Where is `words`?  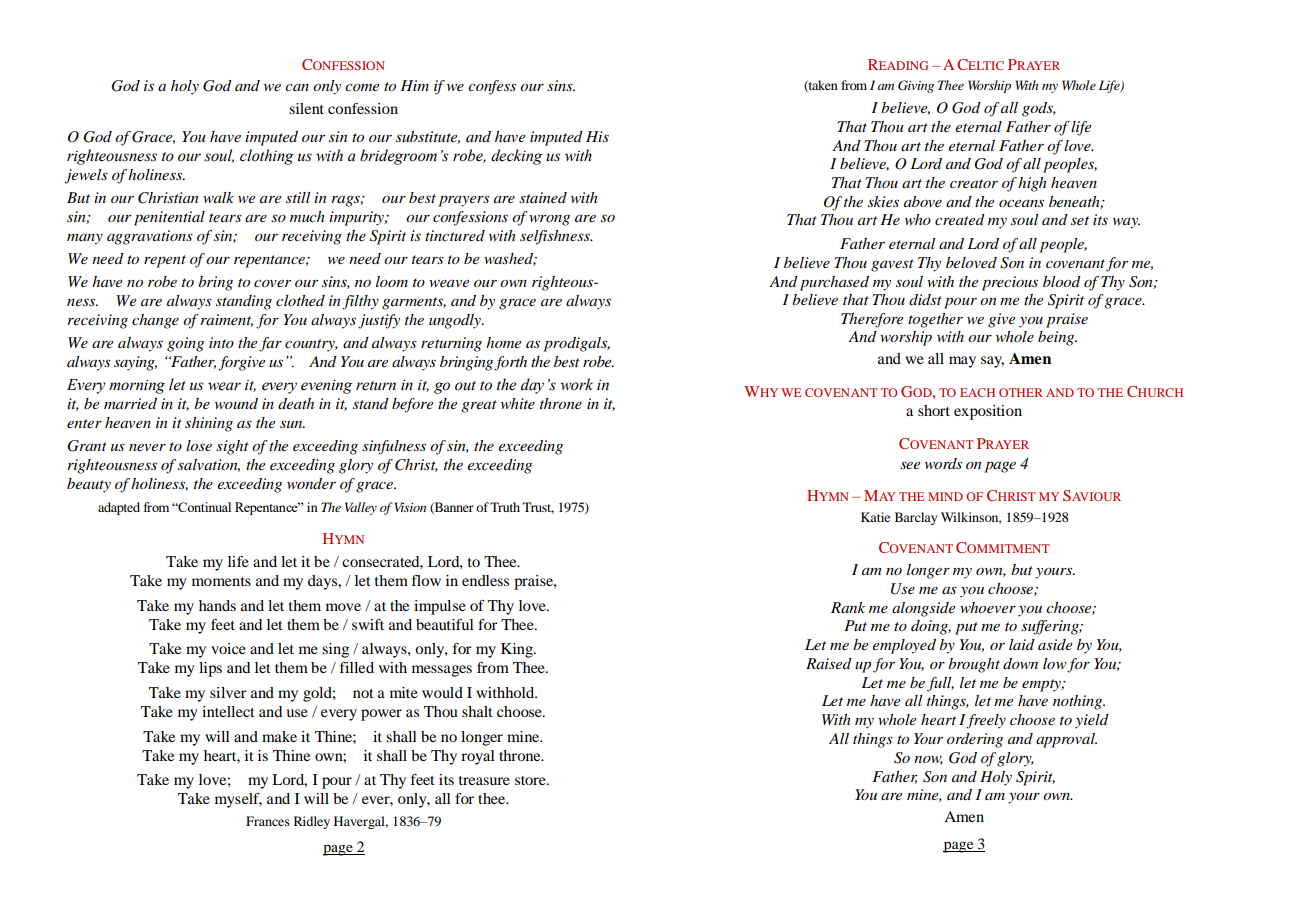
words is located at coordinates (943, 463).
